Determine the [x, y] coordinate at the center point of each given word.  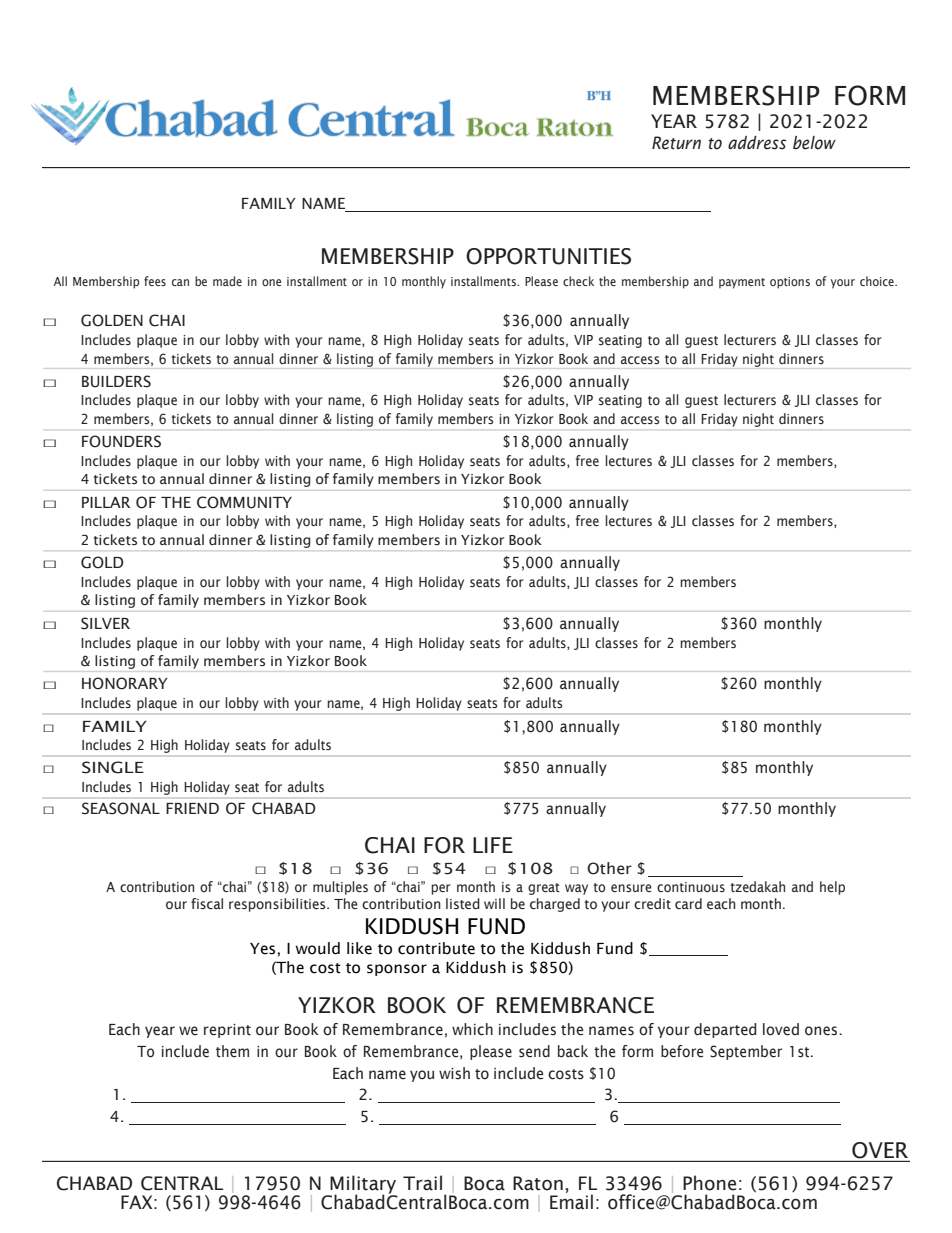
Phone [709, 1183]
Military [363, 1185]
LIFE [493, 845]
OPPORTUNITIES [548, 256]
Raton [538, 1183]
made [227, 281]
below [814, 143]
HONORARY [124, 683]
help [832, 888]
